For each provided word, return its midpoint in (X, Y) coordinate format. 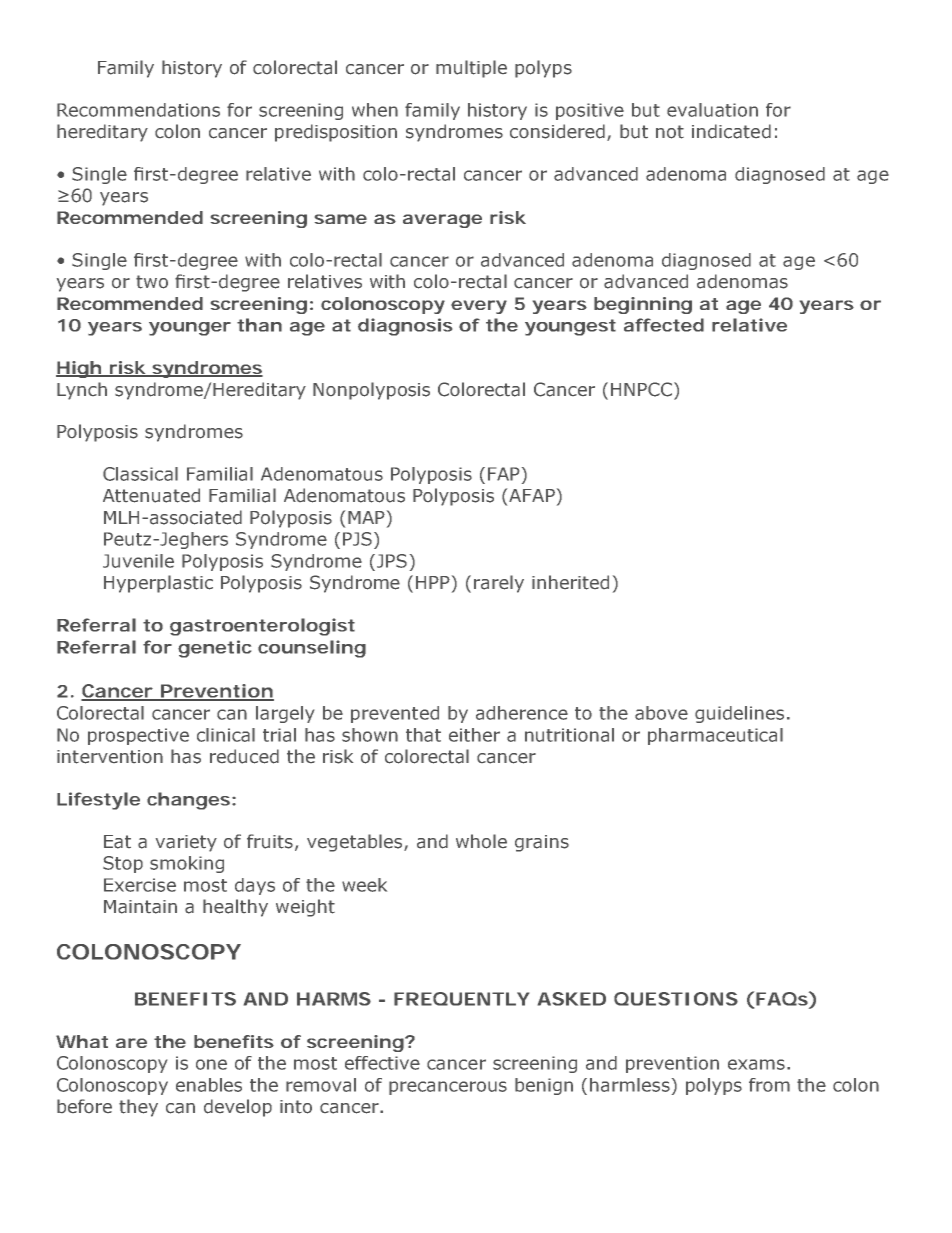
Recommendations (138, 110)
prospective (138, 736)
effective (382, 1063)
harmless (630, 1085)
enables (209, 1085)
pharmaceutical (715, 736)
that (423, 735)
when (375, 110)
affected (664, 325)
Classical (140, 474)
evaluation (712, 110)
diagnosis (405, 327)
